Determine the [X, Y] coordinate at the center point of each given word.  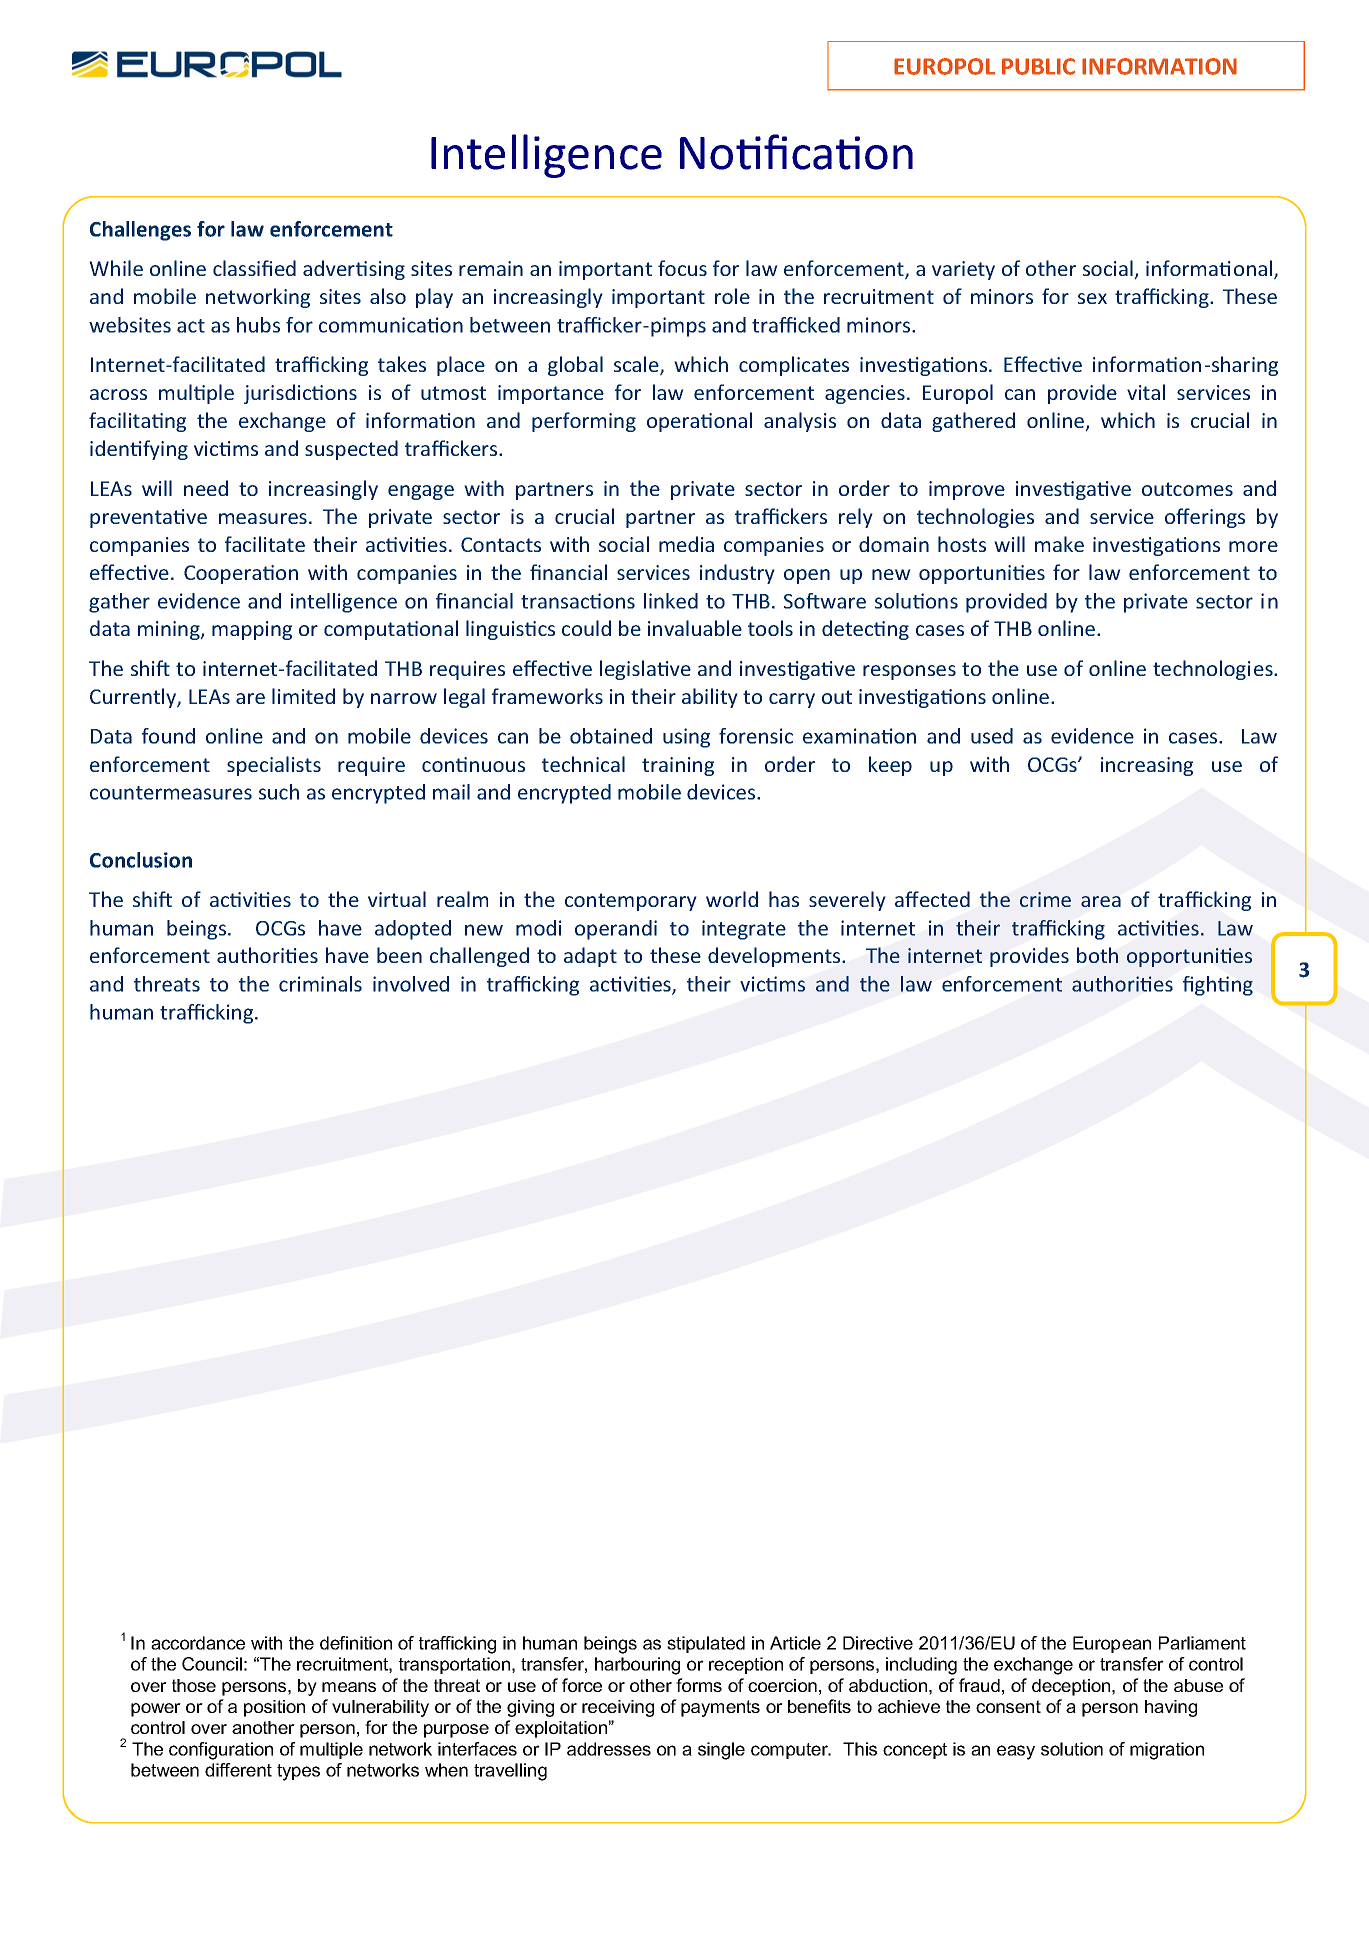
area [1101, 901]
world [732, 899]
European [1112, 1644]
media [686, 544]
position [274, 1708]
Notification [796, 152]
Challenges [140, 231]
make [1059, 544]
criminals [320, 984]
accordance [198, 1643]
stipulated [706, 1644]
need [206, 488]
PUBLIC [1038, 66]
